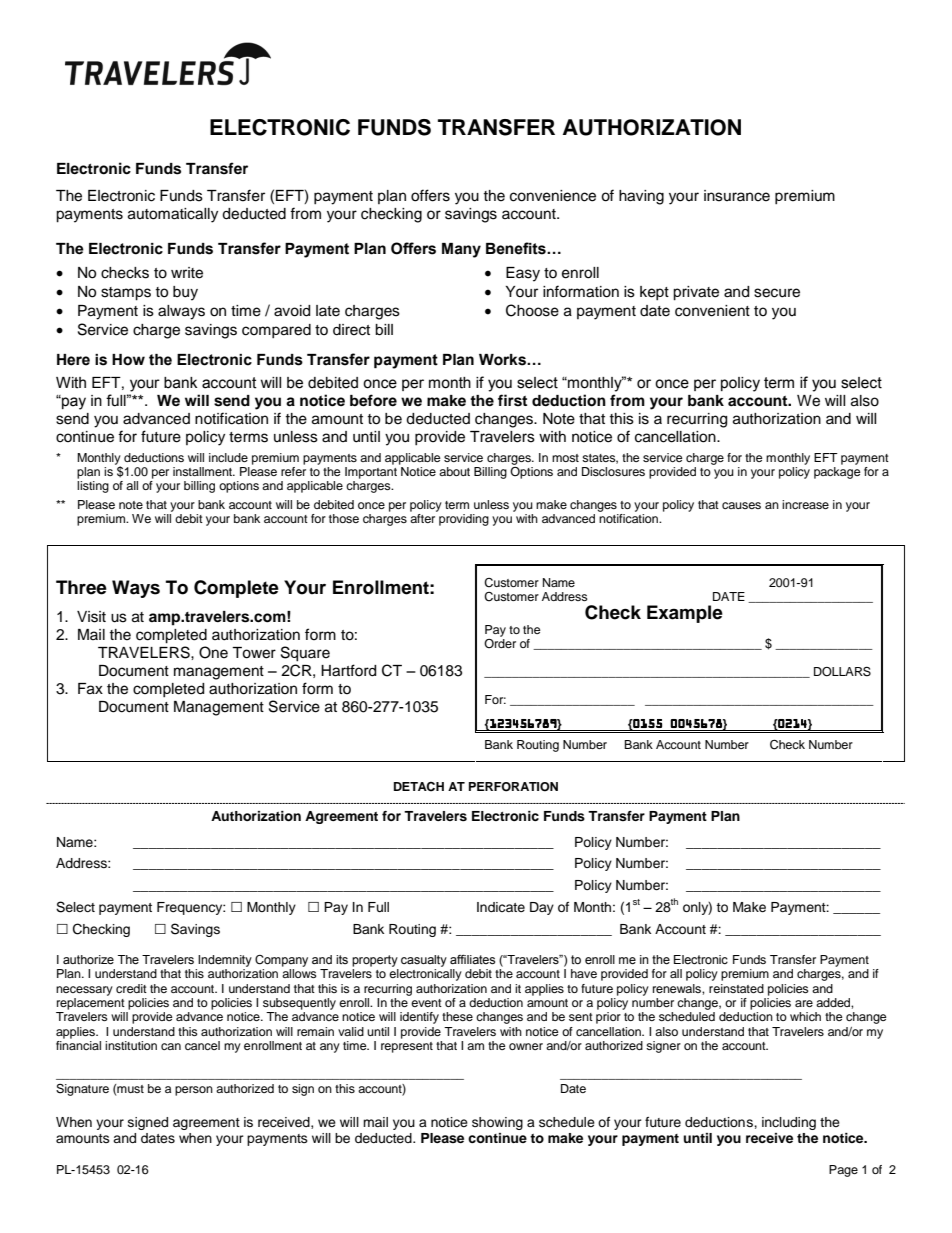 Image resolution: width=952 pixels, height=1233 pixels. Describe the element at coordinates (789, 1123) in the screenshot. I see `including` at that location.
